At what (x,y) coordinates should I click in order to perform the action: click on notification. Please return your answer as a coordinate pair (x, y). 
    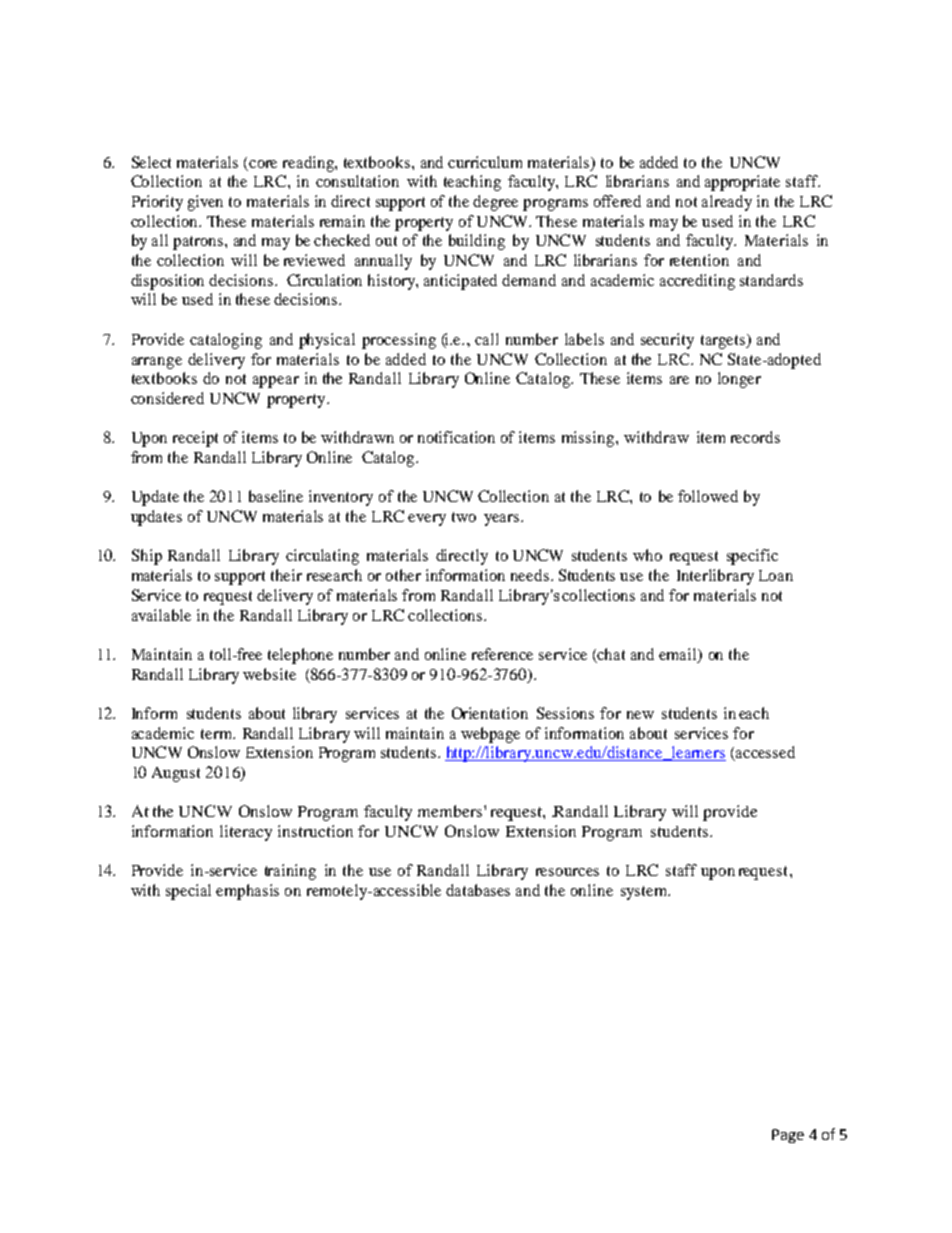
    Looking at the image, I should click on (456, 437).
